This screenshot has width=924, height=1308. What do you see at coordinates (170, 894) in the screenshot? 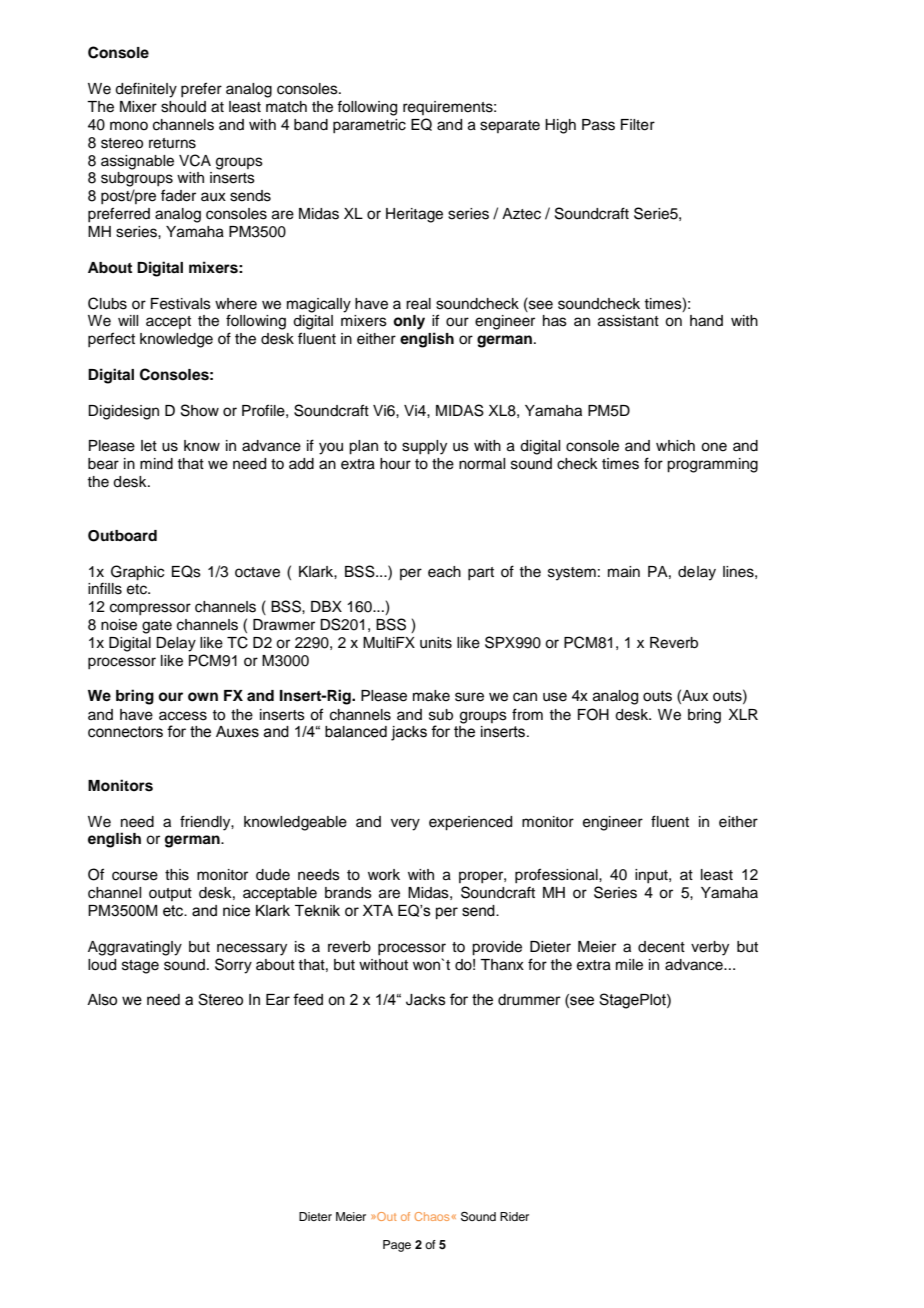
I see `output` at bounding box center [170, 894].
